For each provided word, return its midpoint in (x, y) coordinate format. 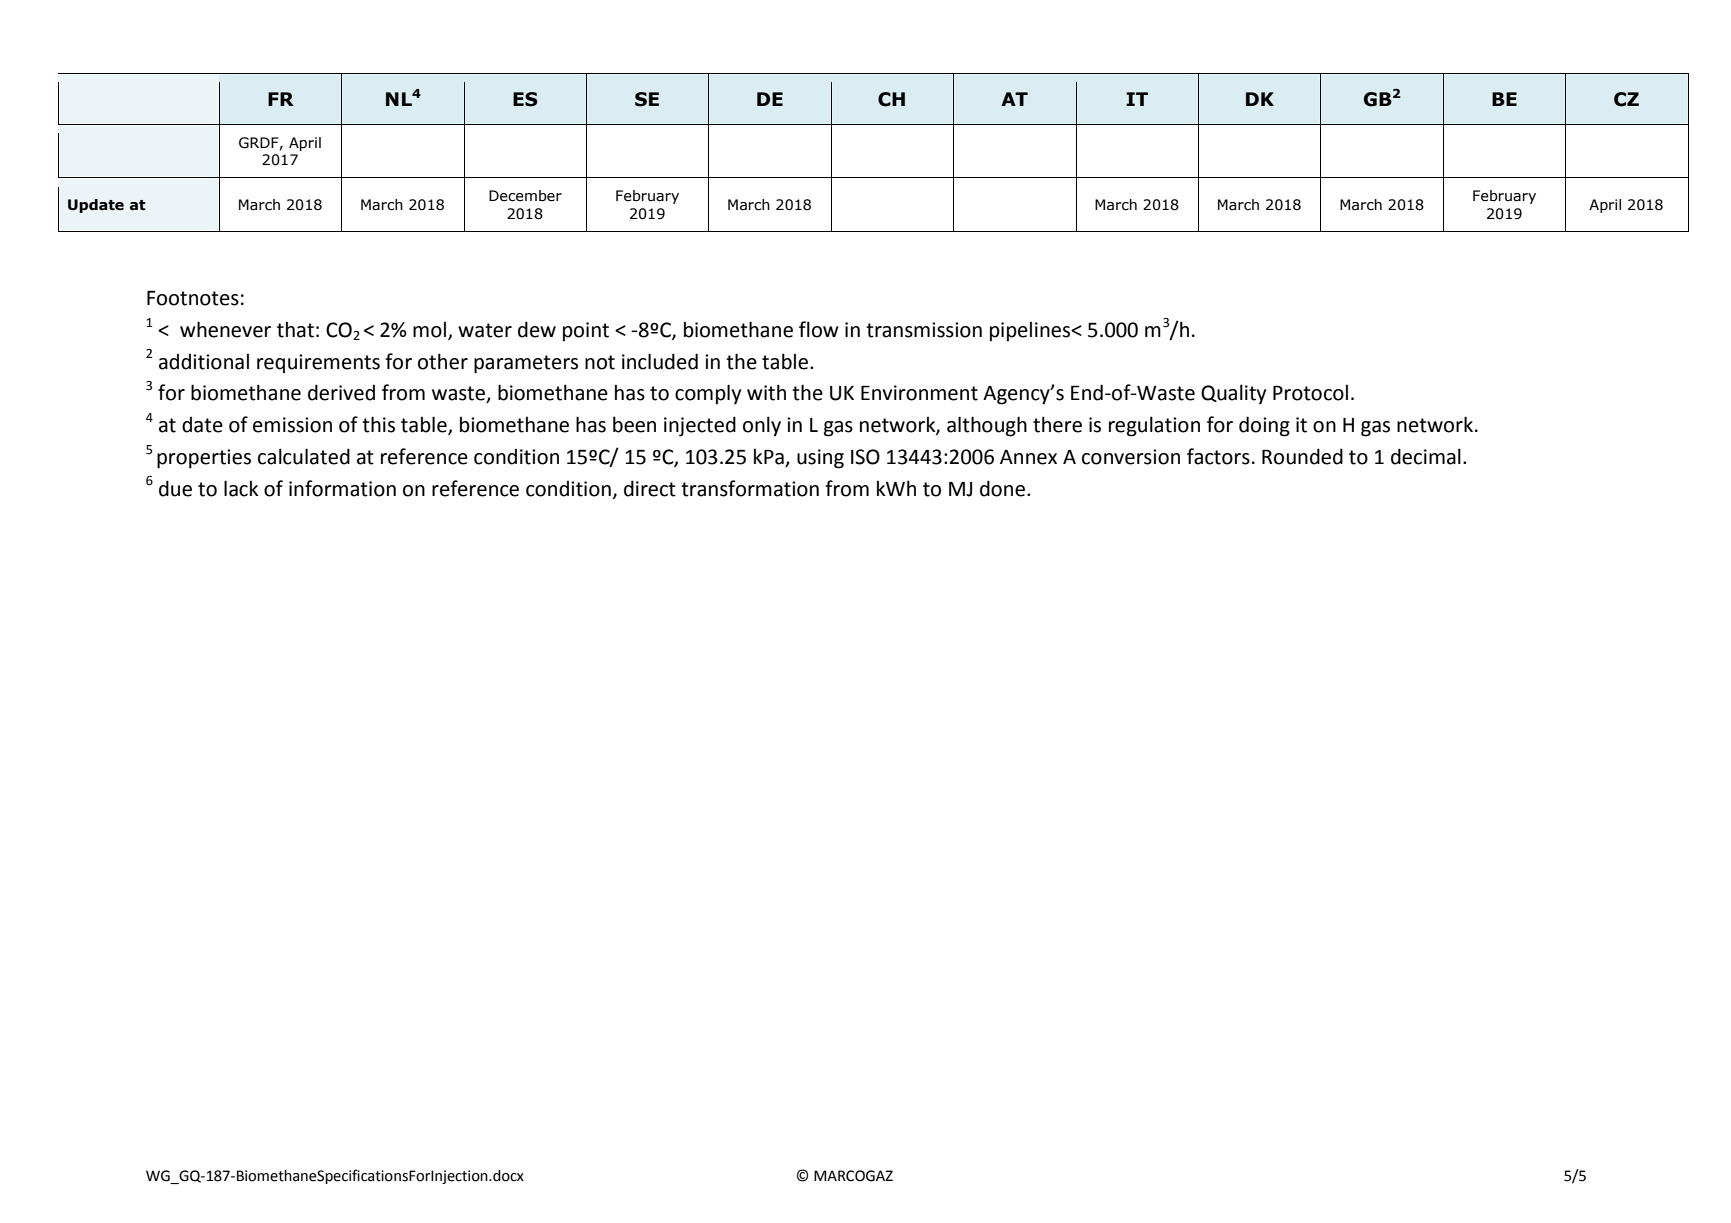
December (525, 196)
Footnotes (193, 298)
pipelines (1031, 332)
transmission (924, 330)
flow (819, 329)
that (295, 330)
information (342, 488)
